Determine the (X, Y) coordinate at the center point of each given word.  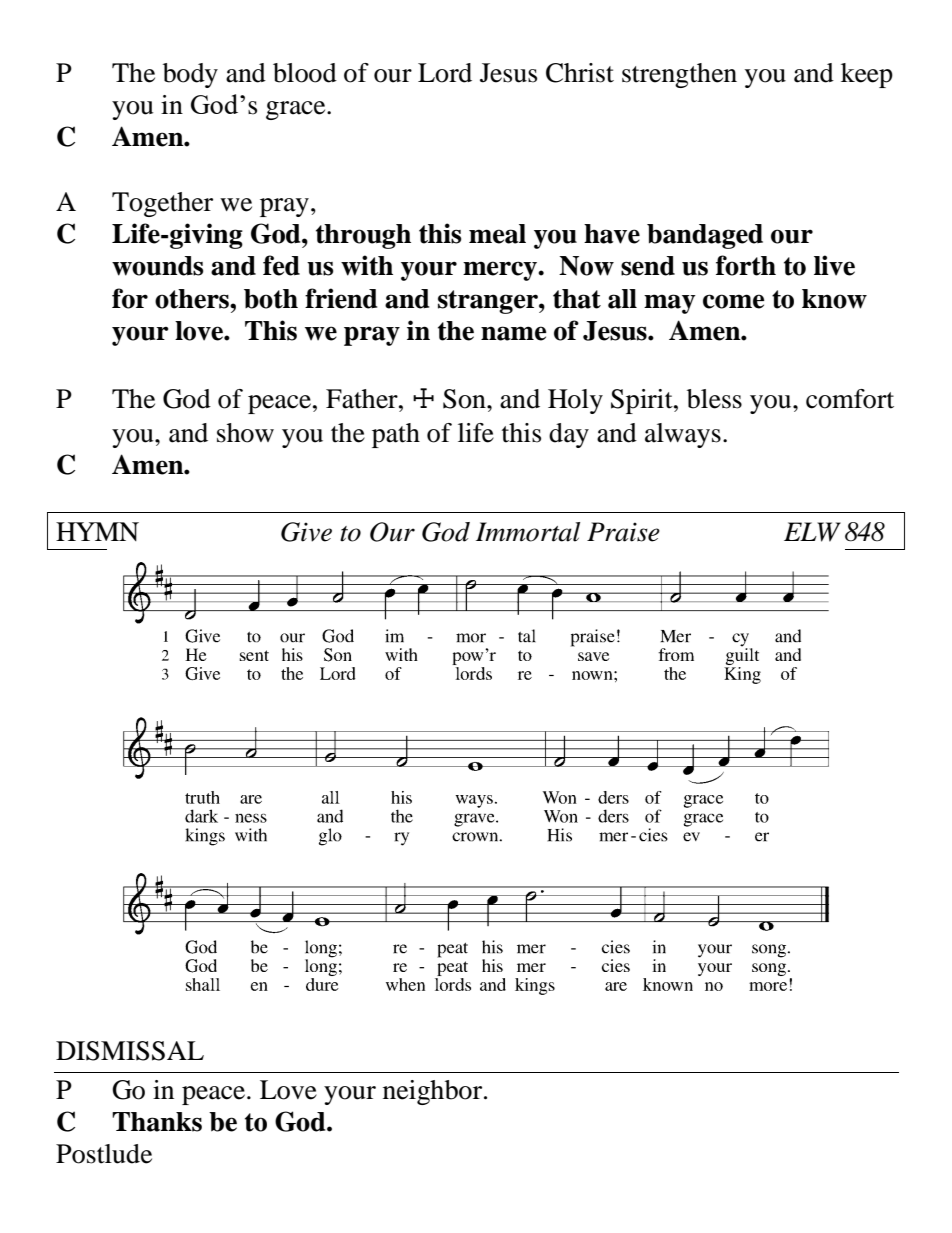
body (190, 75)
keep (867, 75)
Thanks (157, 1122)
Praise (623, 532)
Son (465, 399)
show (245, 433)
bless (714, 399)
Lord (445, 73)
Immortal (528, 532)
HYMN (97, 531)
